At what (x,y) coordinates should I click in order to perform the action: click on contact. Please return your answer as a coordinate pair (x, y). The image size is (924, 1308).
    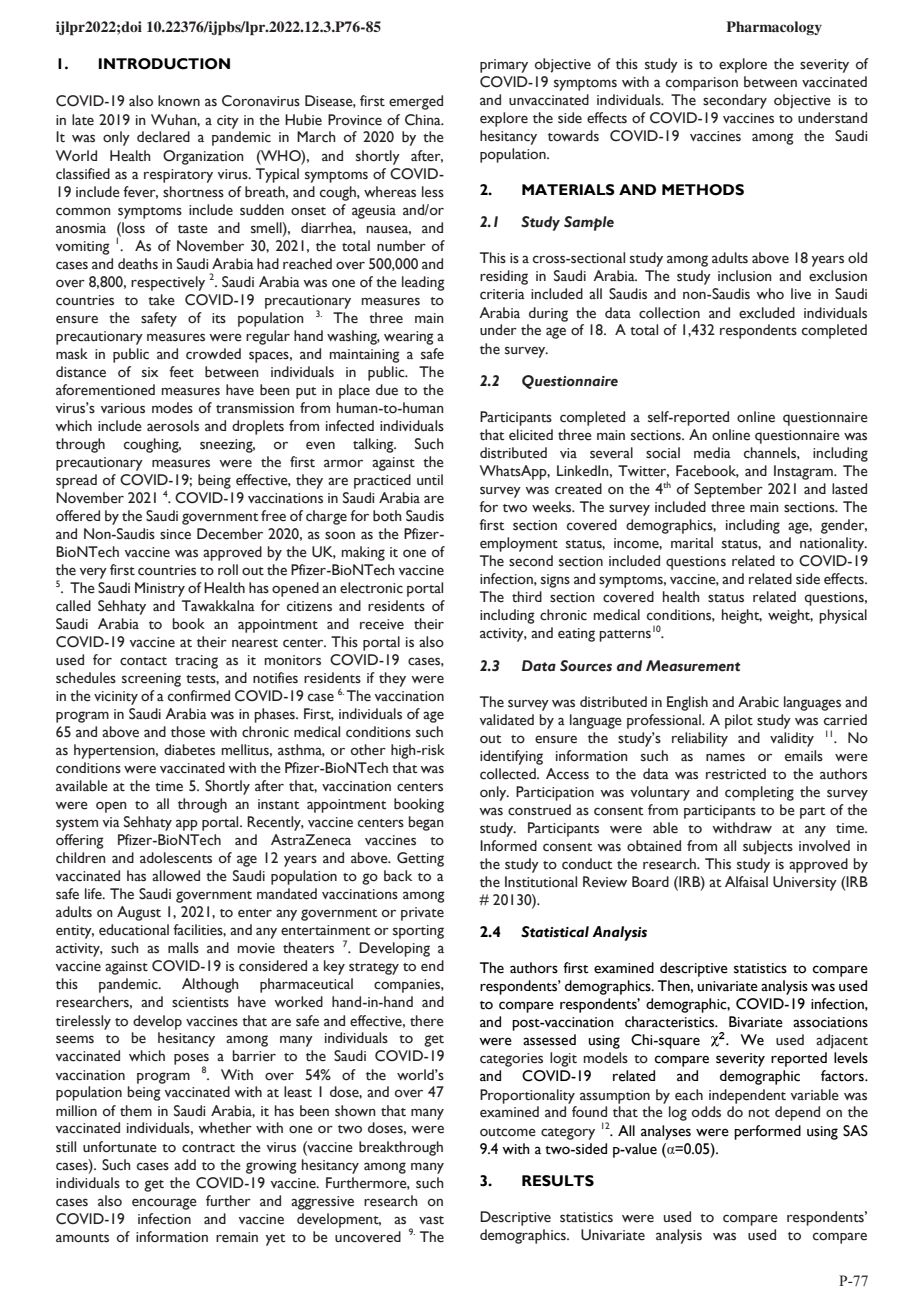
    Looking at the image, I should click on (143, 661).
